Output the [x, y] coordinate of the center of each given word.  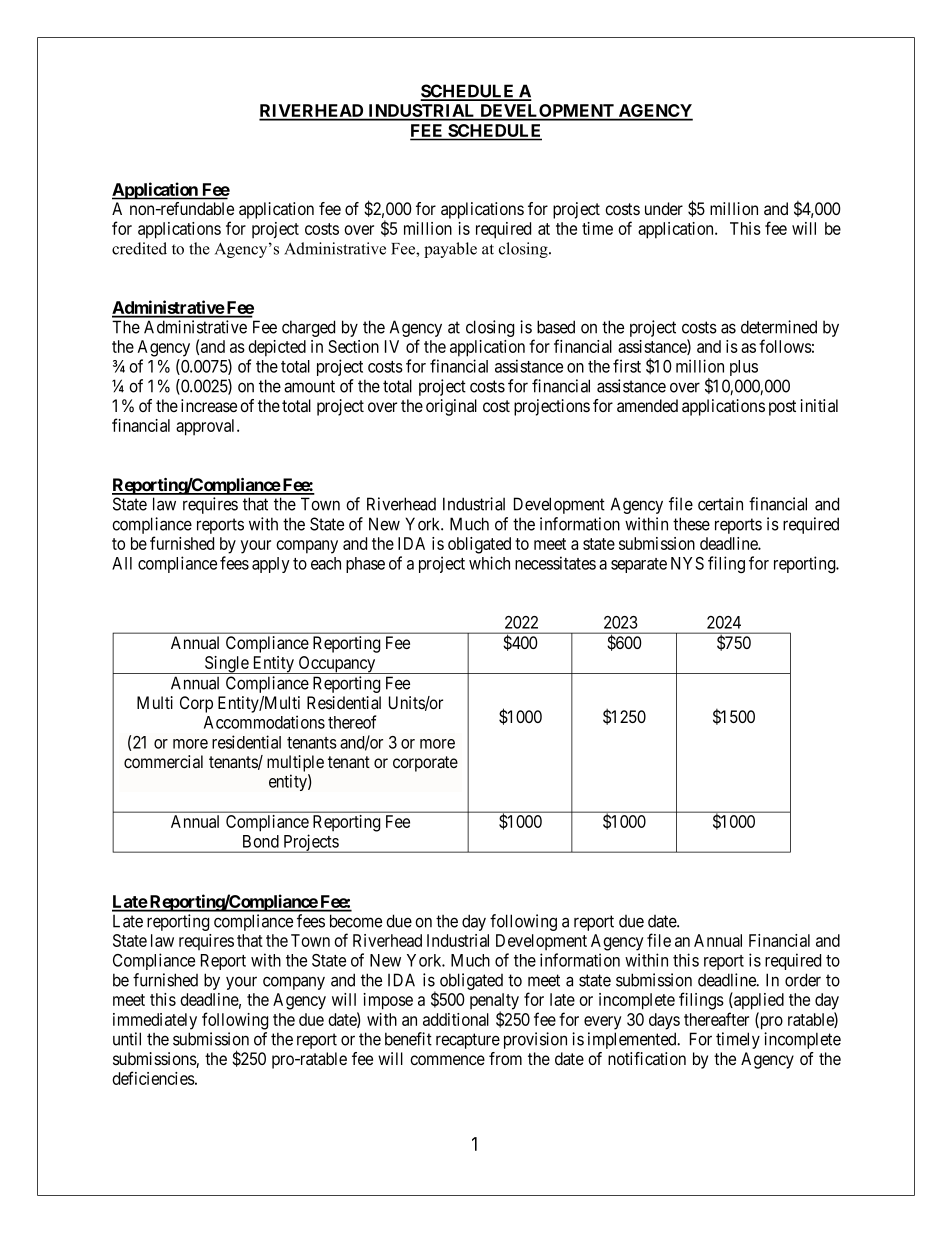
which [489, 563]
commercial [163, 761]
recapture [468, 1041]
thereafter [716, 1019]
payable [450, 250]
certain [720, 504]
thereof [352, 722]
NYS [687, 563]
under [664, 208]
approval [207, 427]
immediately [155, 1021]
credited [139, 248]
